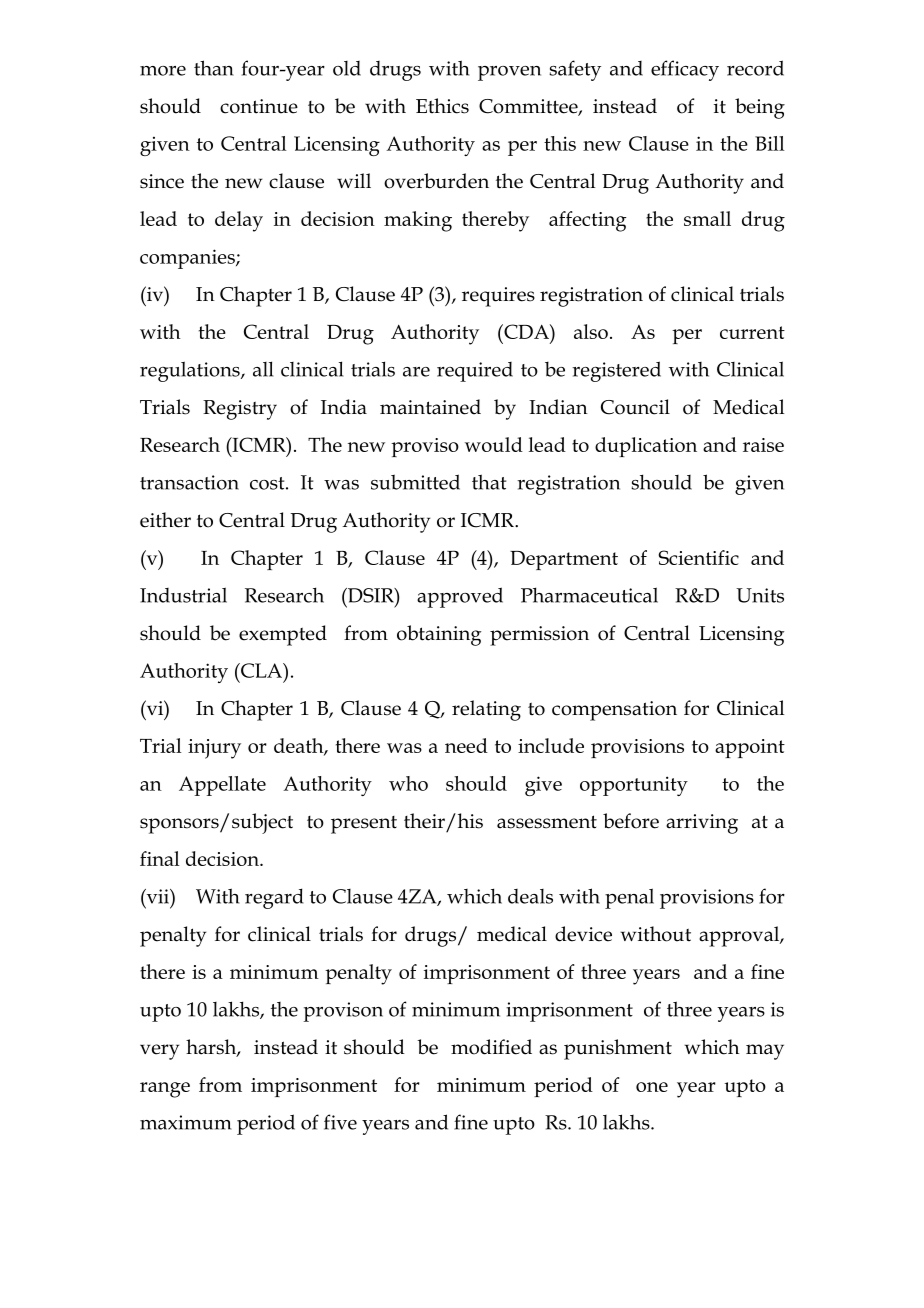 This screenshot has width=924, height=1308. What do you see at coordinates (259, 106) in the screenshot?
I see `continue` at bounding box center [259, 106].
